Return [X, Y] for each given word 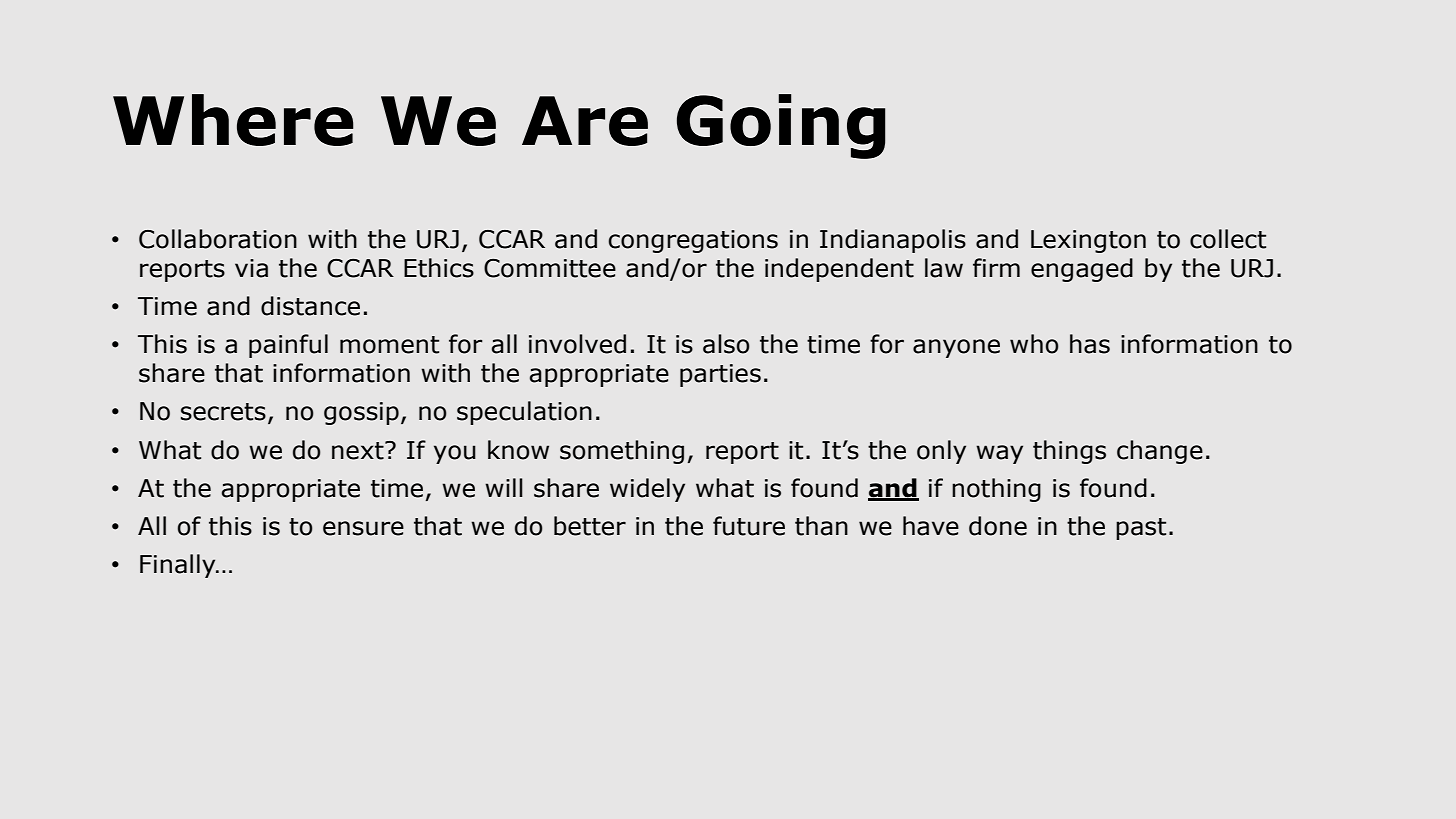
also [726, 344]
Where [233, 120]
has [1090, 344]
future [749, 526]
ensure [363, 528]
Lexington [1088, 241]
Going [781, 126]
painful [288, 346]
